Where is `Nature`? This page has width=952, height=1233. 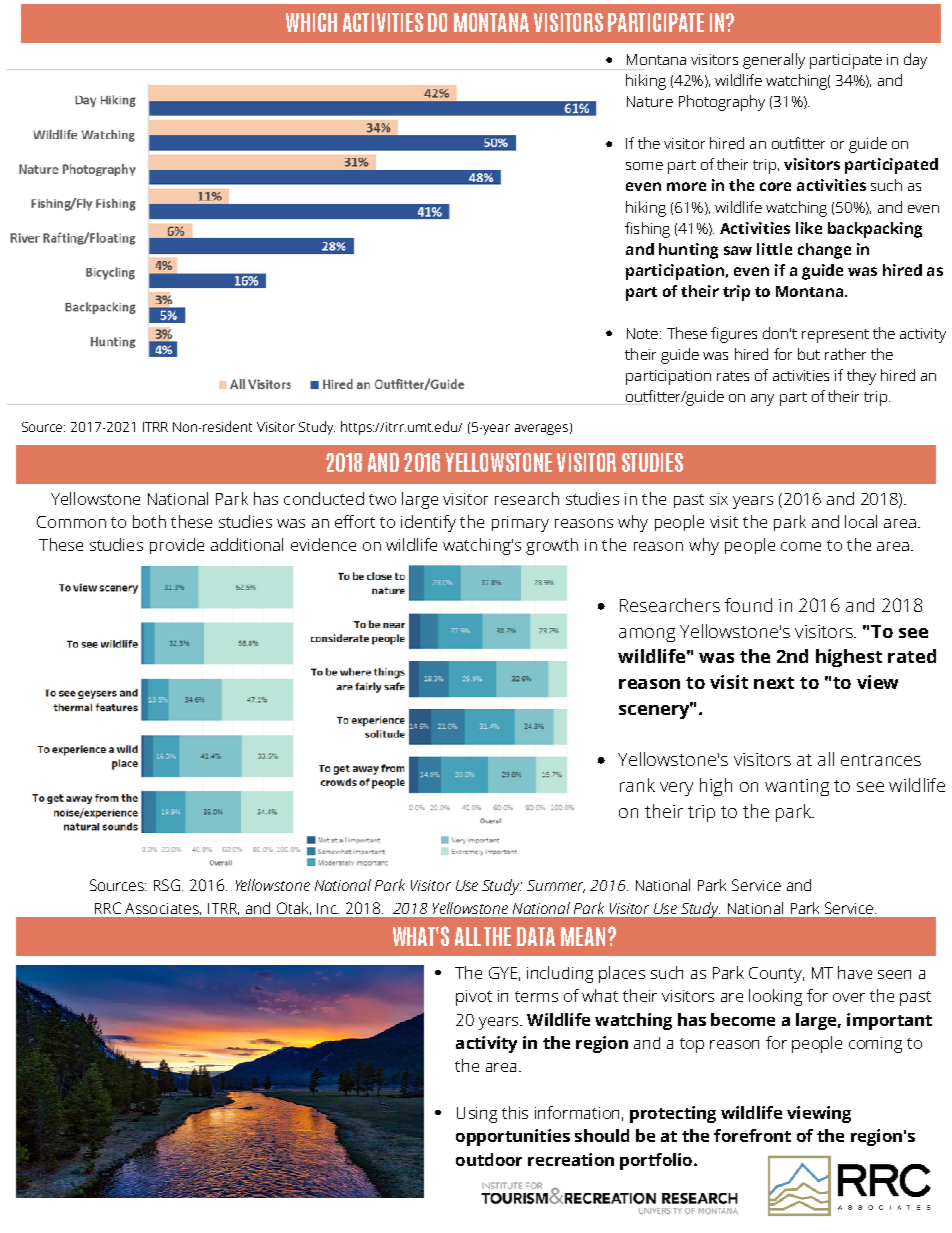
Nature is located at coordinates (650, 101).
